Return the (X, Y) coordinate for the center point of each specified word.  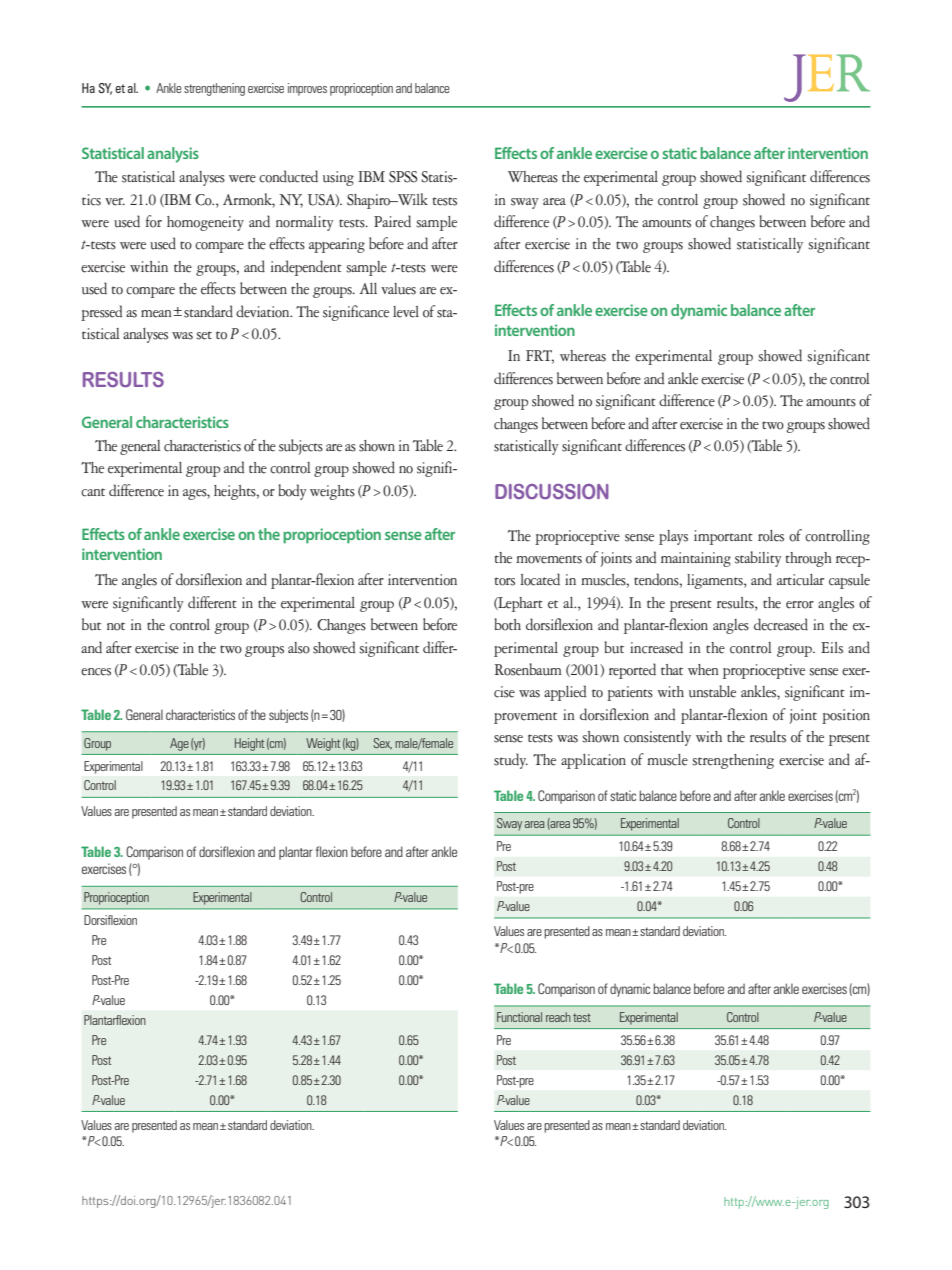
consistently (657, 738)
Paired (392, 221)
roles (771, 536)
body (292, 492)
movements (549, 559)
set (204, 335)
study (511, 761)
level (406, 312)
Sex (383, 743)
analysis (173, 155)
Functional (519, 1017)
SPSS (403, 177)
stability (758, 559)
